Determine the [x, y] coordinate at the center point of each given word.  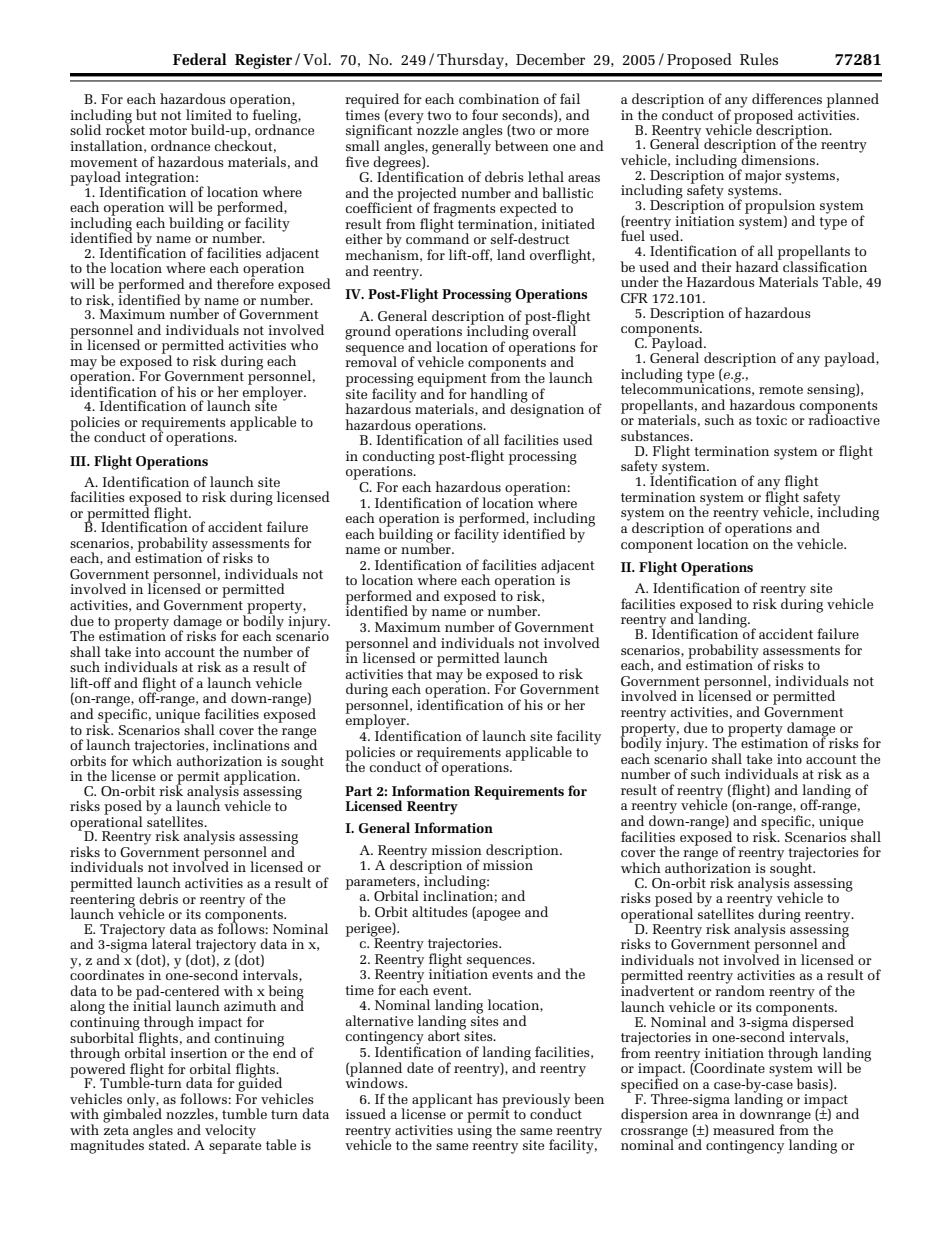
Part [358, 791]
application [261, 778]
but [146, 114]
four [485, 114]
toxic [771, 420]
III [79, 461]
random [740, 989]
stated [169, 1144]
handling [499, 396]
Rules [759, 59]
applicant [442, 1100]
